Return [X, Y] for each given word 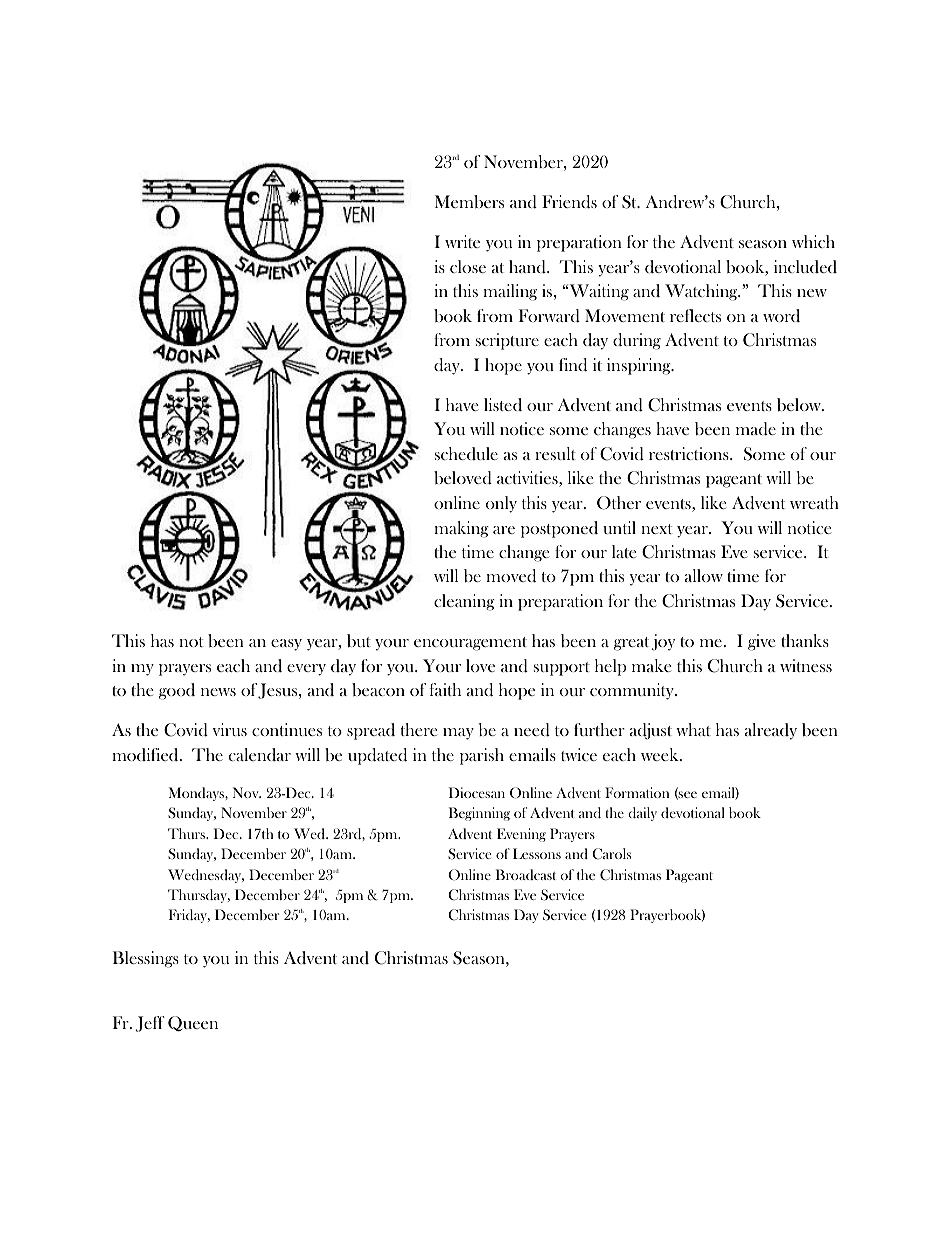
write [462, 241]
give [761, 642]
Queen [193, 1024]
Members [469, 201]
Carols [611, 854]
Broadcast [526, 874]
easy [286, 645]
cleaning [464, 602]
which [813, 241]
